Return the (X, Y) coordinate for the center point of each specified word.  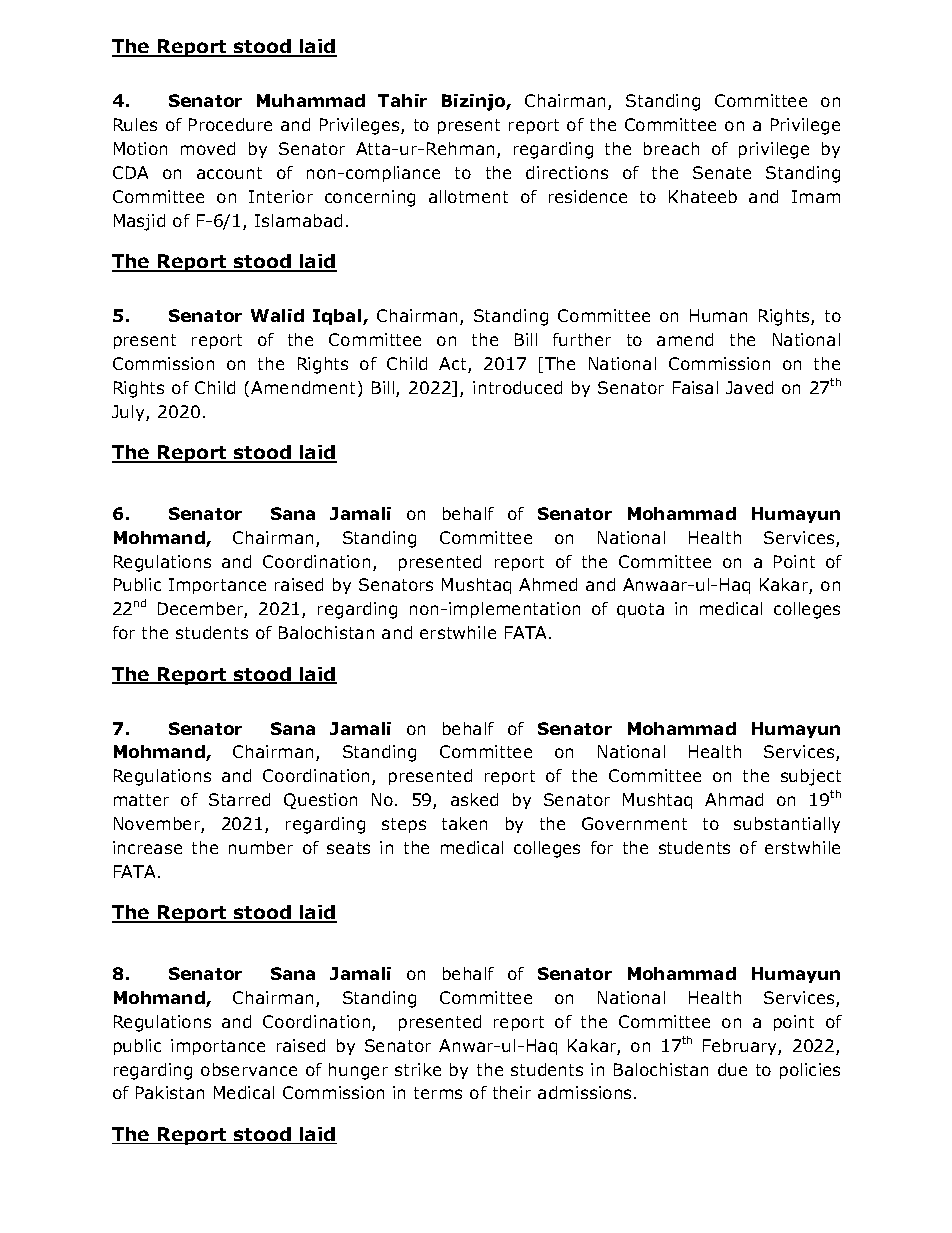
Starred (239, 799)
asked (474, 799)
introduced (517, 387)
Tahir (402, 100)
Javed (749, 387)
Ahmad (734, 799)
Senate (722, 172)
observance (249, 1069)
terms (438, 1093)
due (732, 1069)
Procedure (230, 124)
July (129, 413)
